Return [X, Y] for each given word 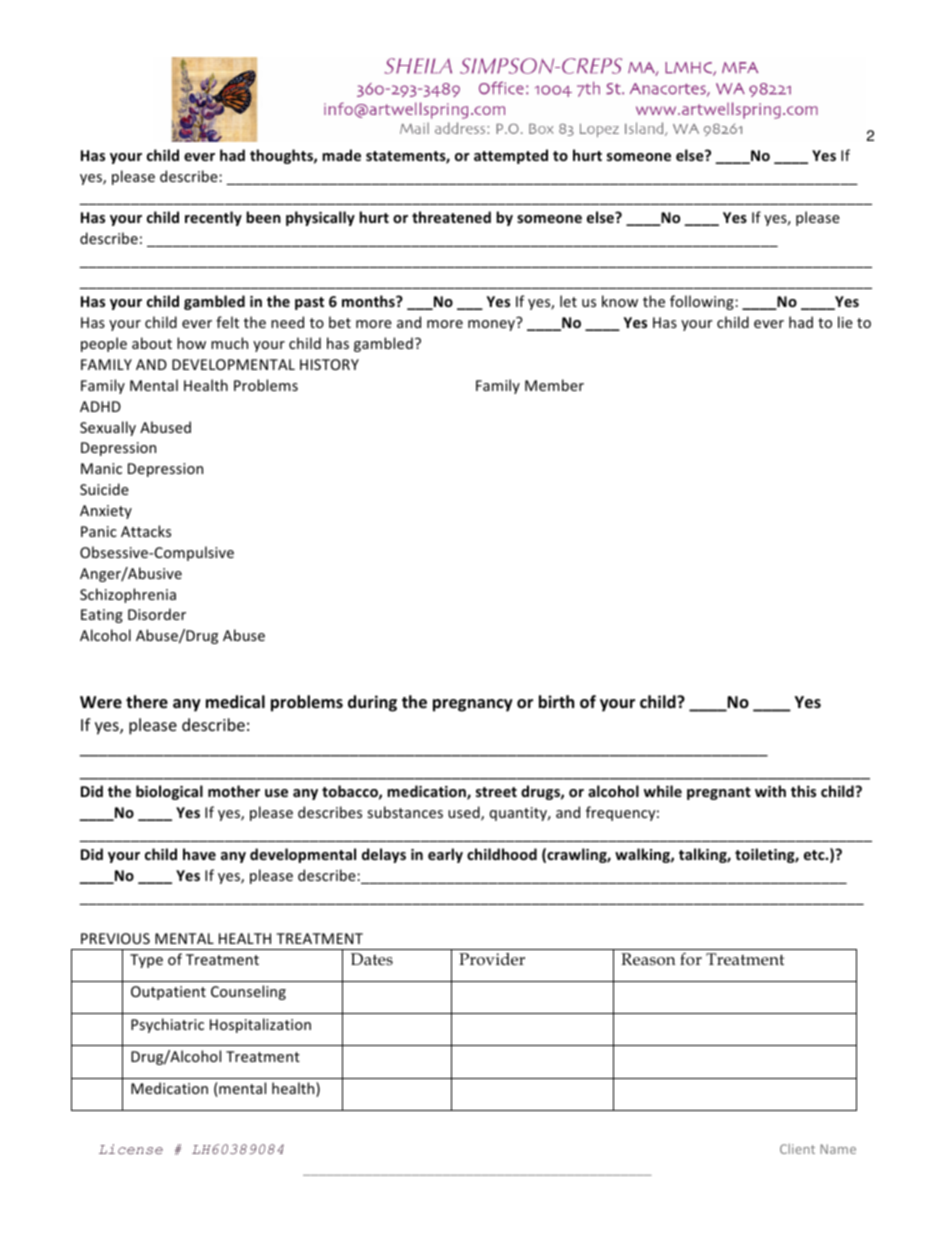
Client [797, 1149]
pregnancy [473, 705]
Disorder [157, 614]
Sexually [108, 428]
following [703, 302]
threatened [451, 217]
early [445, 855]
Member [554, 385]
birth [556, 702]
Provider [492, 959]
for [691, 959]
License [131, 1149]
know [620, 301]
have [199, 854]
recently [213, 218]
